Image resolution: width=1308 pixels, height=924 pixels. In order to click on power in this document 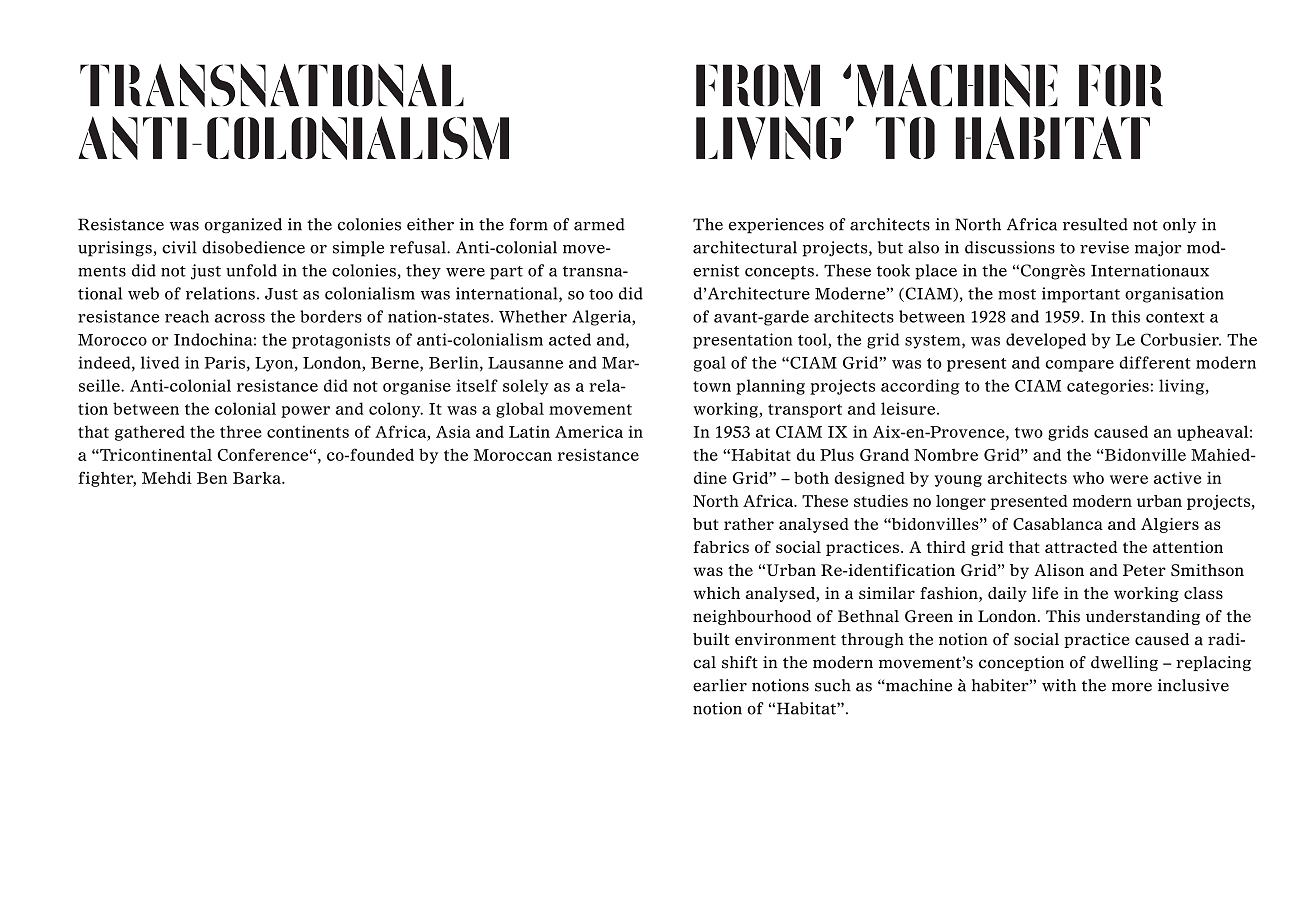, I will do `click(305, 412)`.
